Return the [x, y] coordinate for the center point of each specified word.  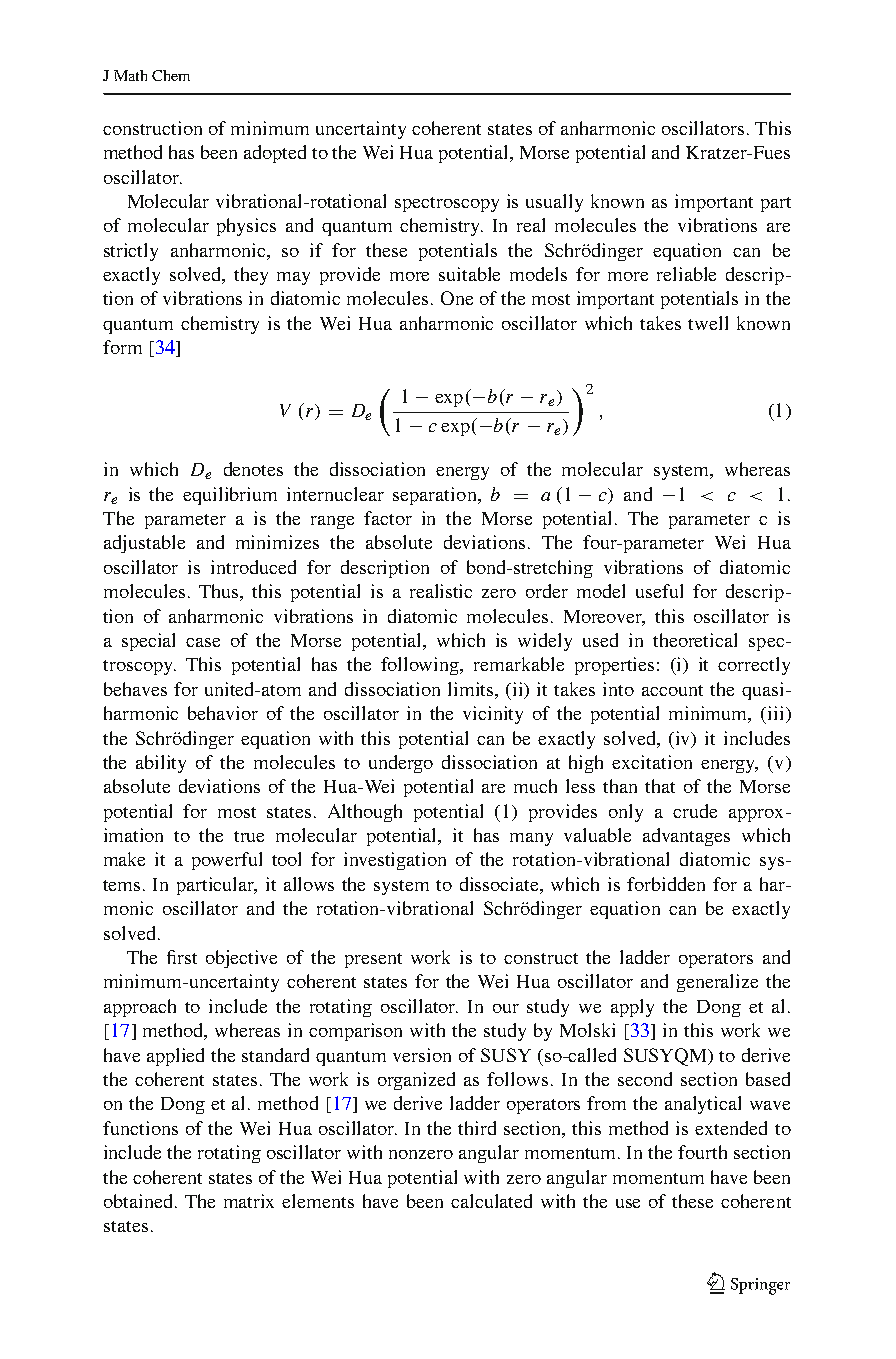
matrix [249, 1201]
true [249, 836]
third [477, 1128]
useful [659, 591]
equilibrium [230, 496]
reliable [686, 274]
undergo [401, 764]
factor [388, 518]
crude [695, 811]
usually [554, 203]
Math [130, 75]
